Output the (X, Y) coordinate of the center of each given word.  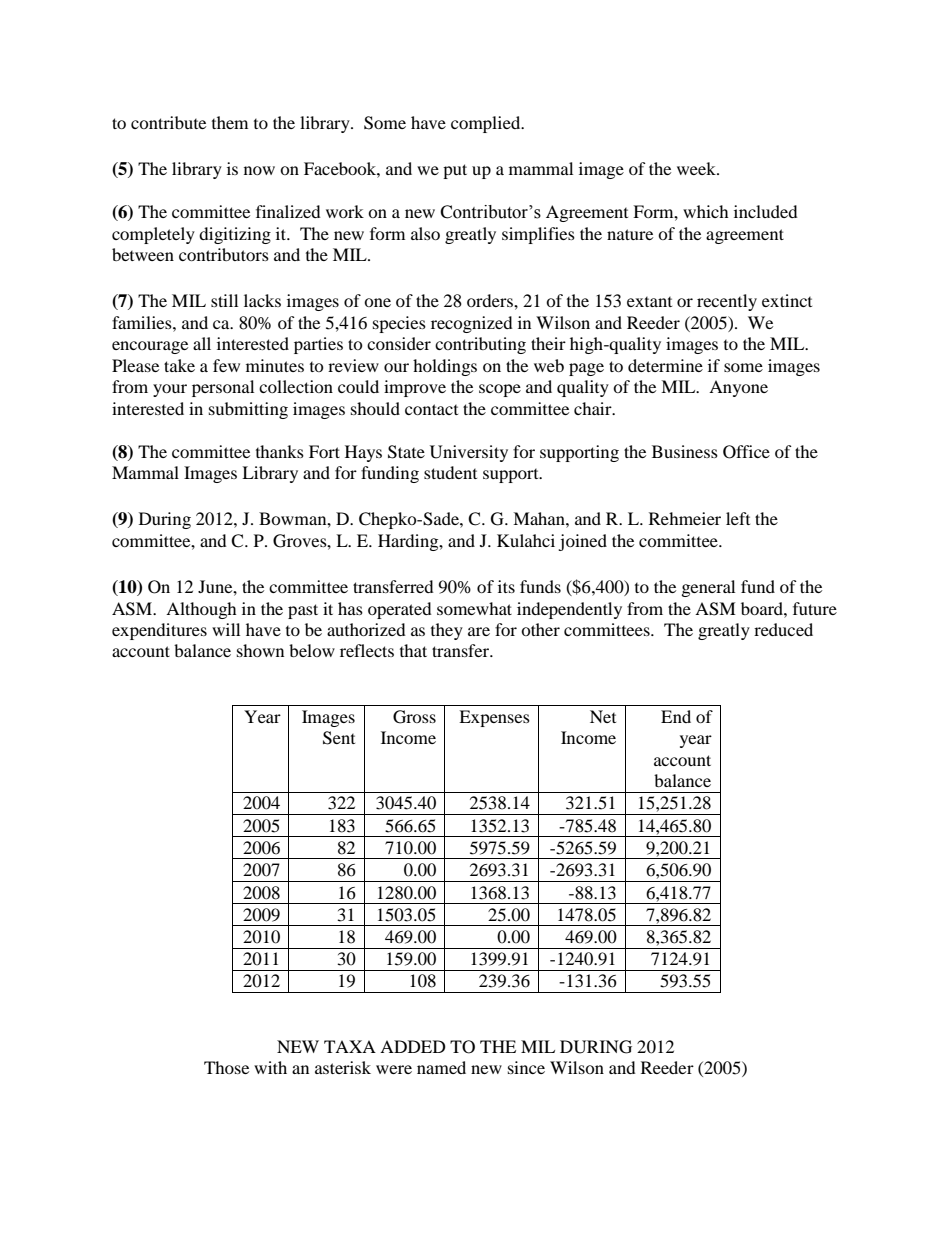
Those (226, 1067)
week (697, 168)
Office (746, 452)
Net (603, 716)
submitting (248, 410)
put (455, 171)
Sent (339, 738)
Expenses (494, 718)
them (230, 122)
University (469, 453)
